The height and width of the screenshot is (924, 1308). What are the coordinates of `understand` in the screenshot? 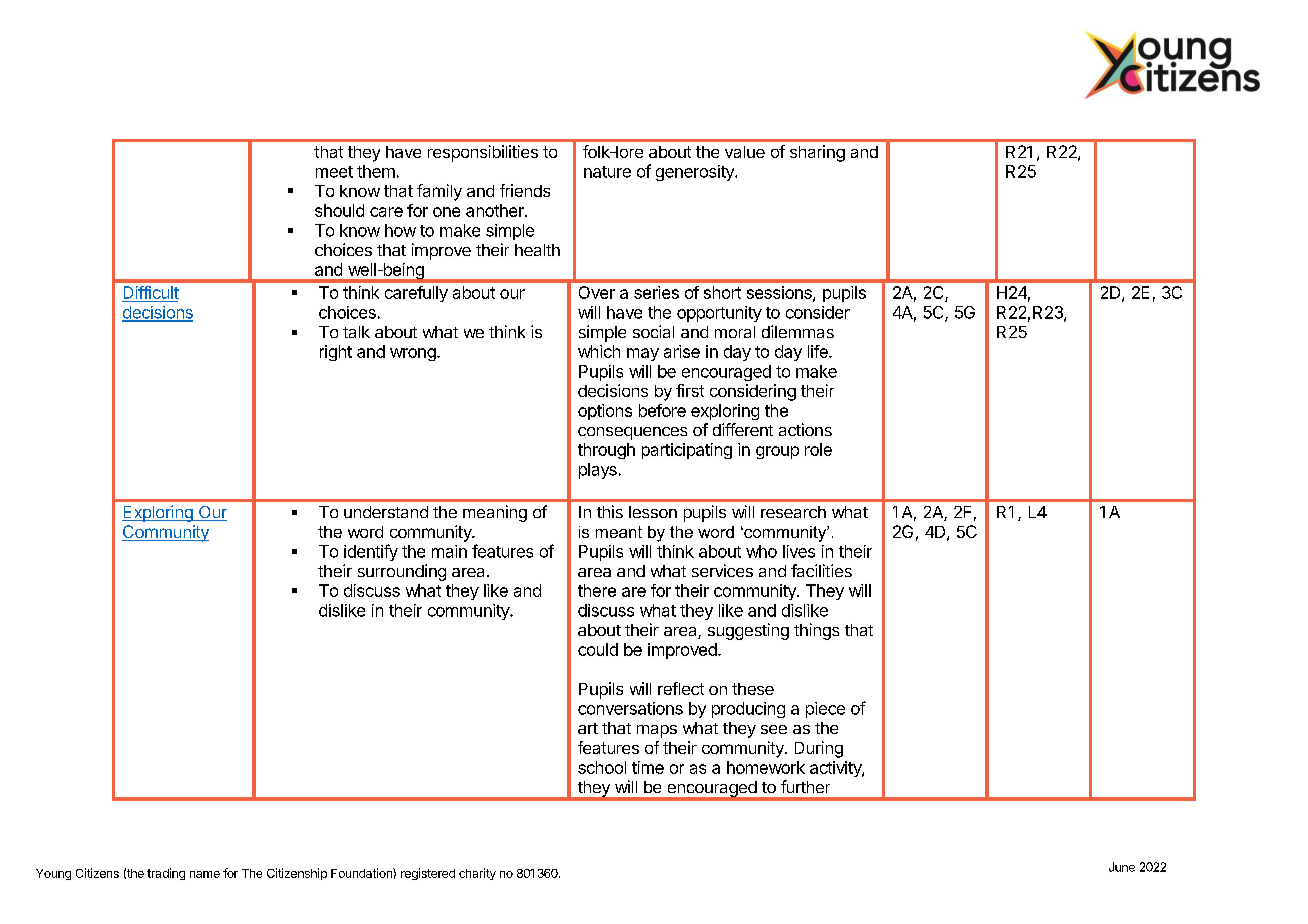 It's located at (386, 512).
